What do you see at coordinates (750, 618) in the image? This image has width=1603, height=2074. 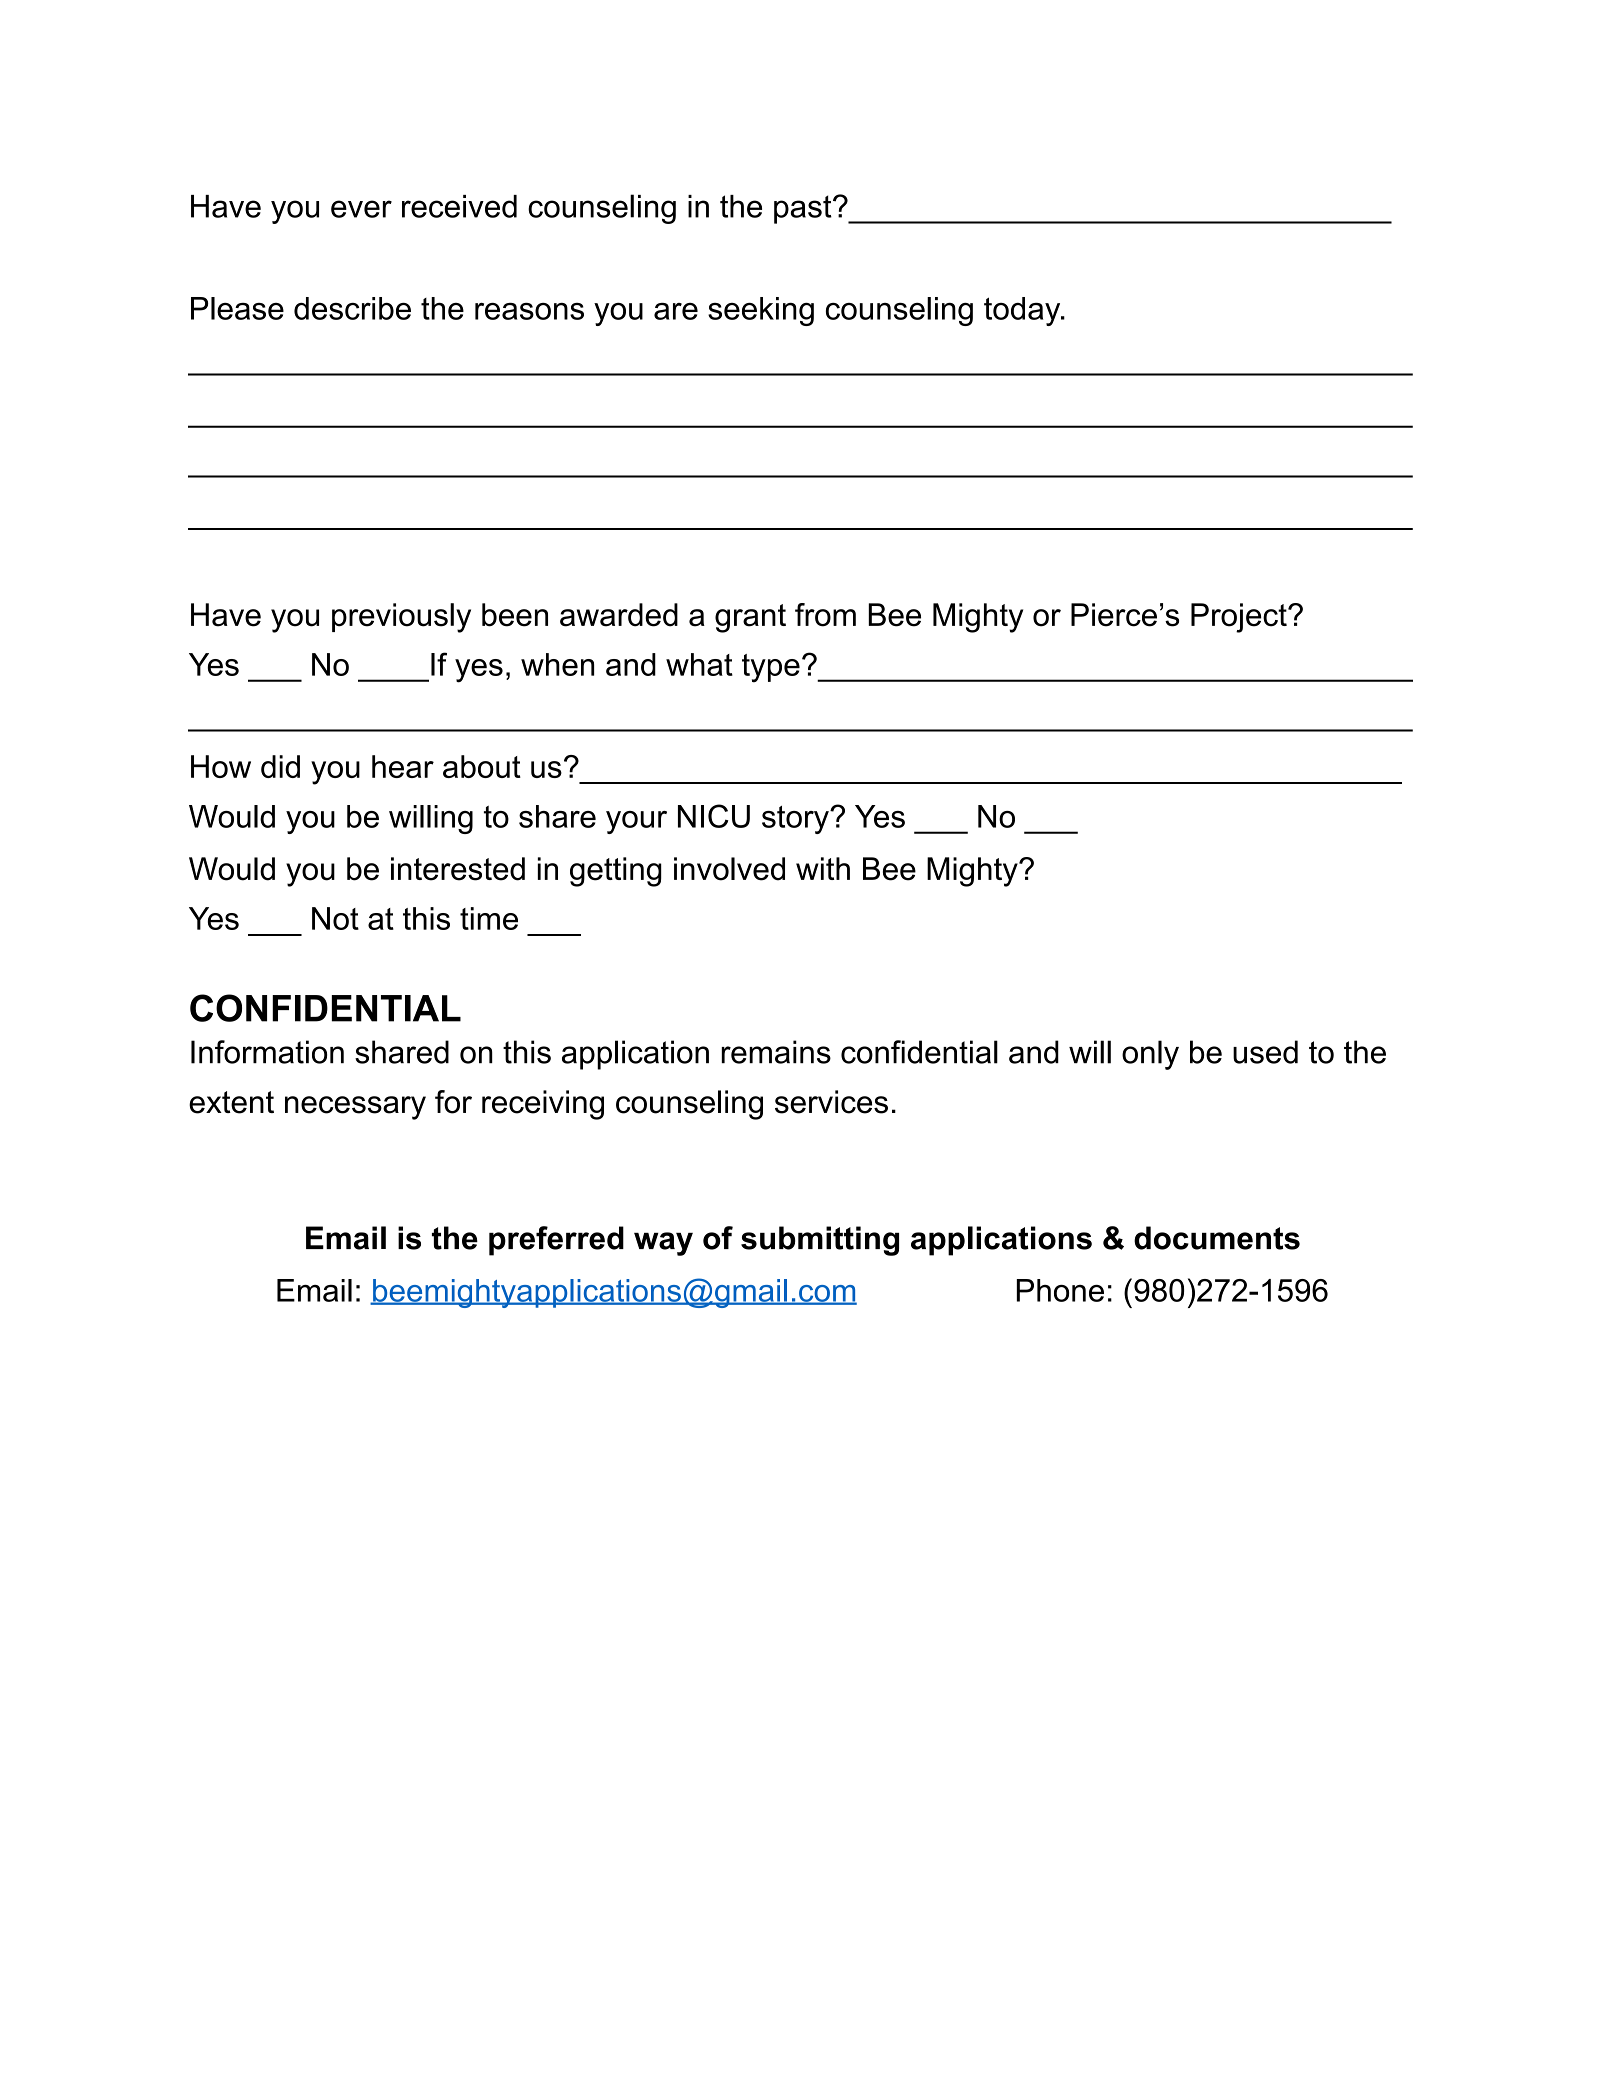 I see `grant` at bounding box center [750, 618].
